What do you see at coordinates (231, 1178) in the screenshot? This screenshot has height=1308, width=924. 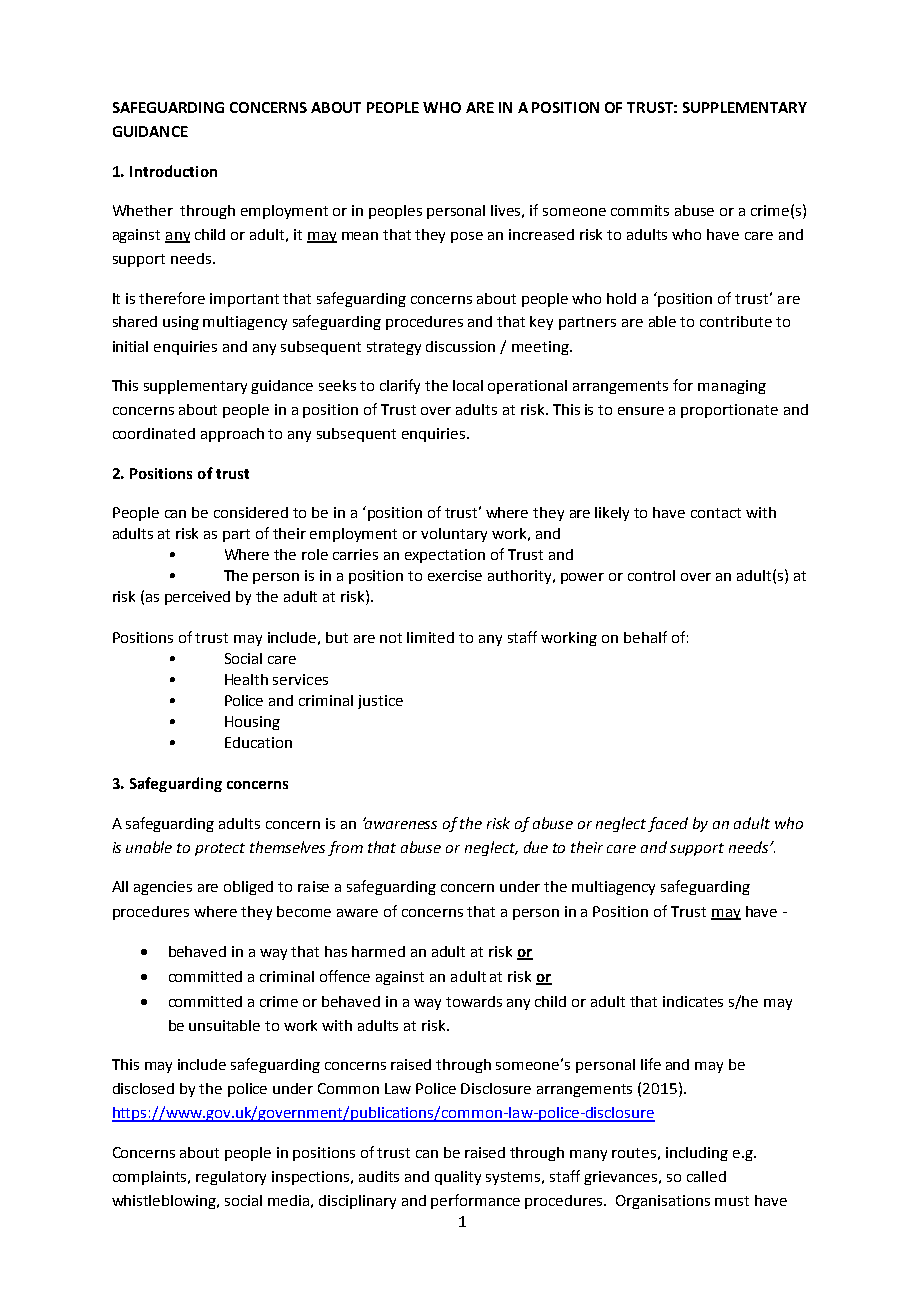 I see `regulatory` at bounding box center [231, 1178].
